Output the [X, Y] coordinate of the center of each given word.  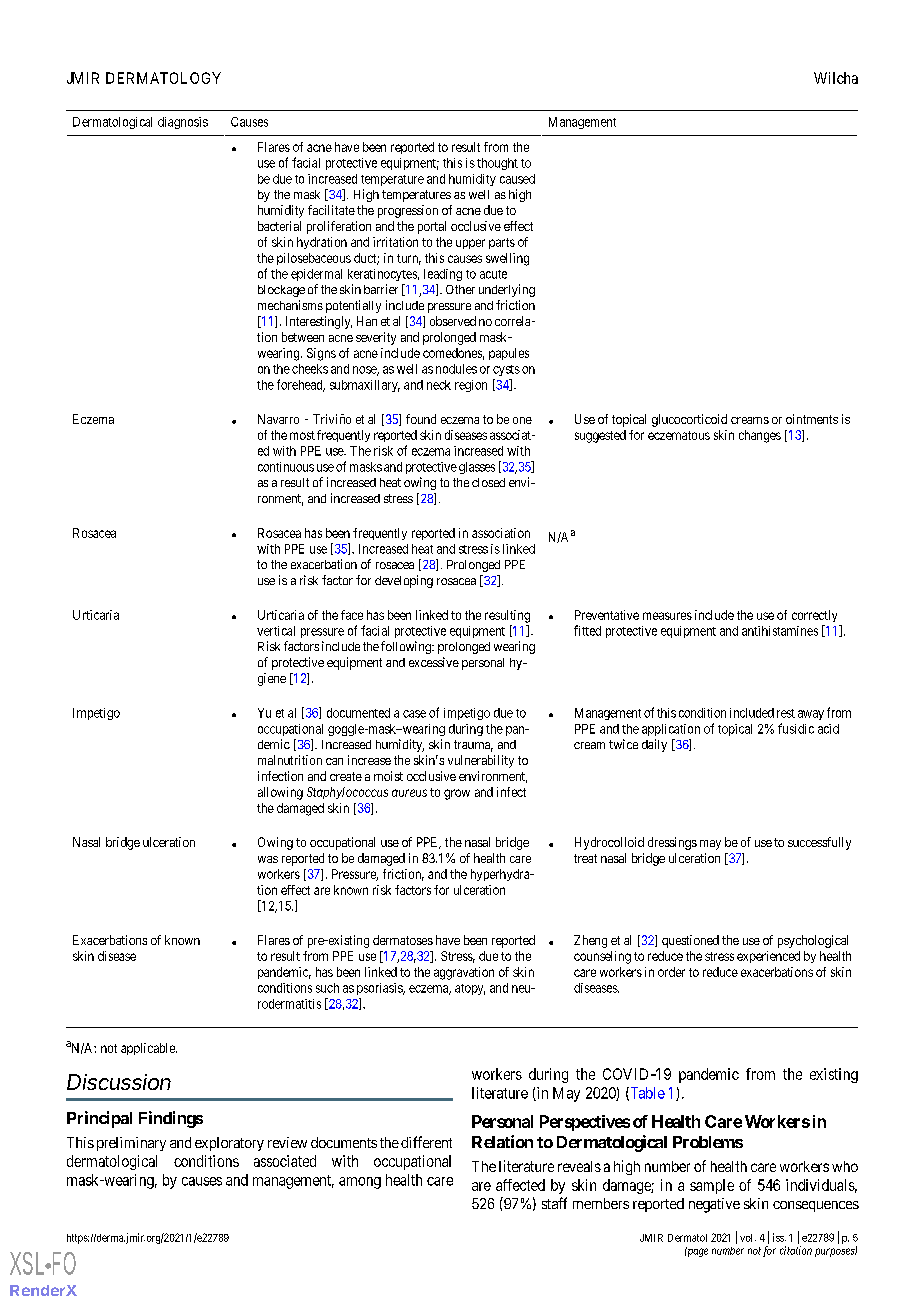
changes [760, 436]
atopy [470, 989]
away [811, 715]
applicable [149, 1049]
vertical [276, 631]
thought [497, 164]
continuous [286, 467]
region [471, 386]
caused [517, 179]
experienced [768, 957]
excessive [434, 662]
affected [520, 1185]
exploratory [229, 1144]
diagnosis [183, 123]
